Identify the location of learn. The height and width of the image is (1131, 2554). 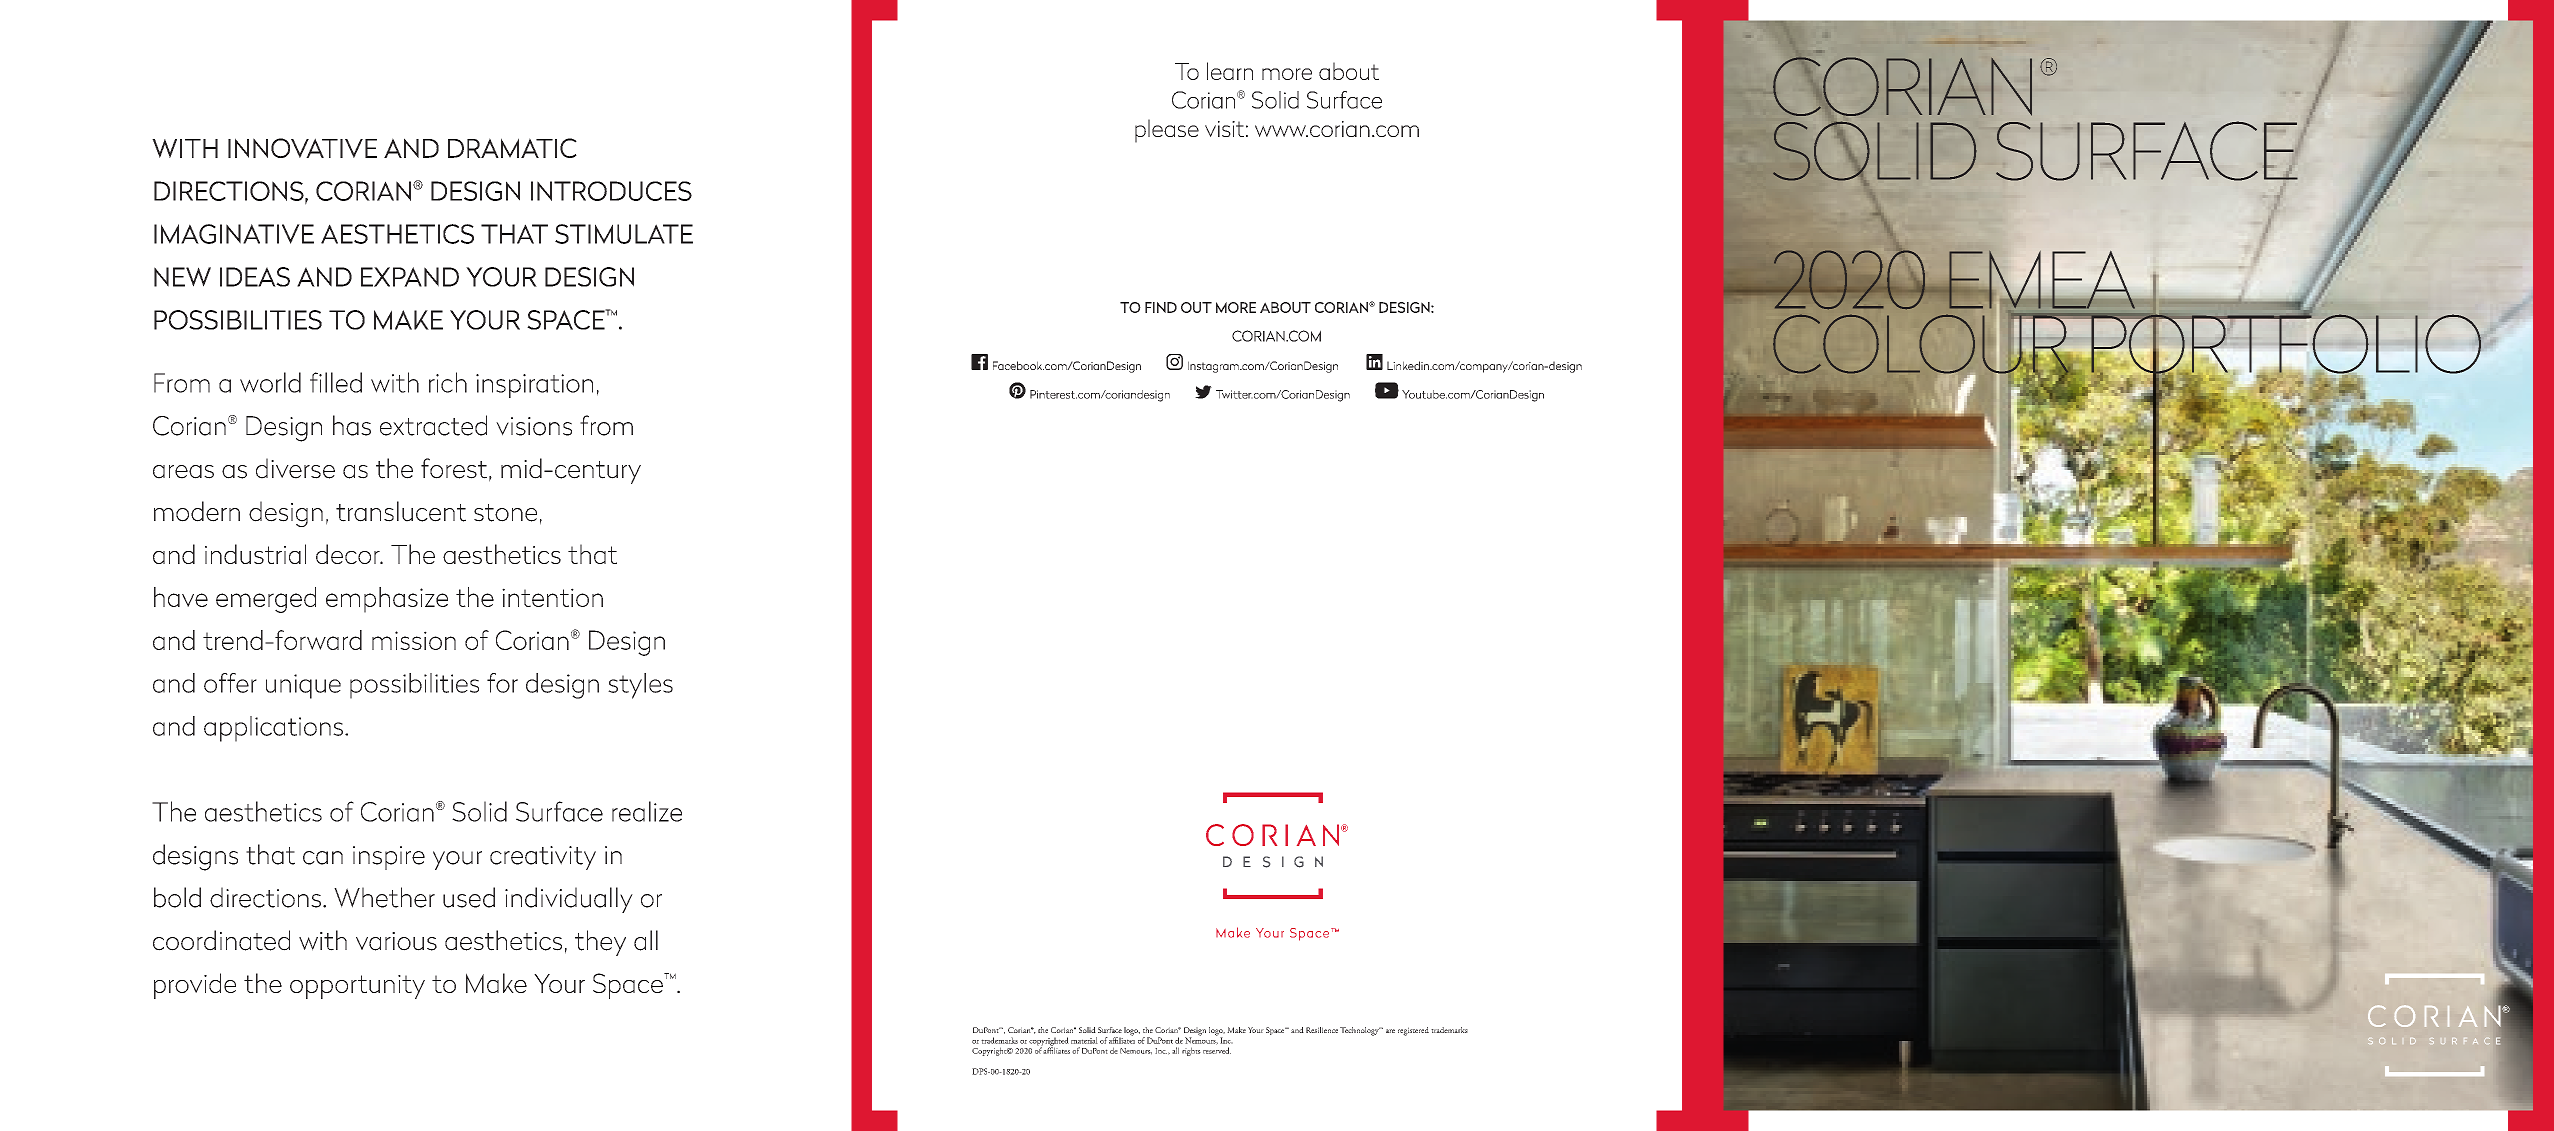
(1230, 71).
